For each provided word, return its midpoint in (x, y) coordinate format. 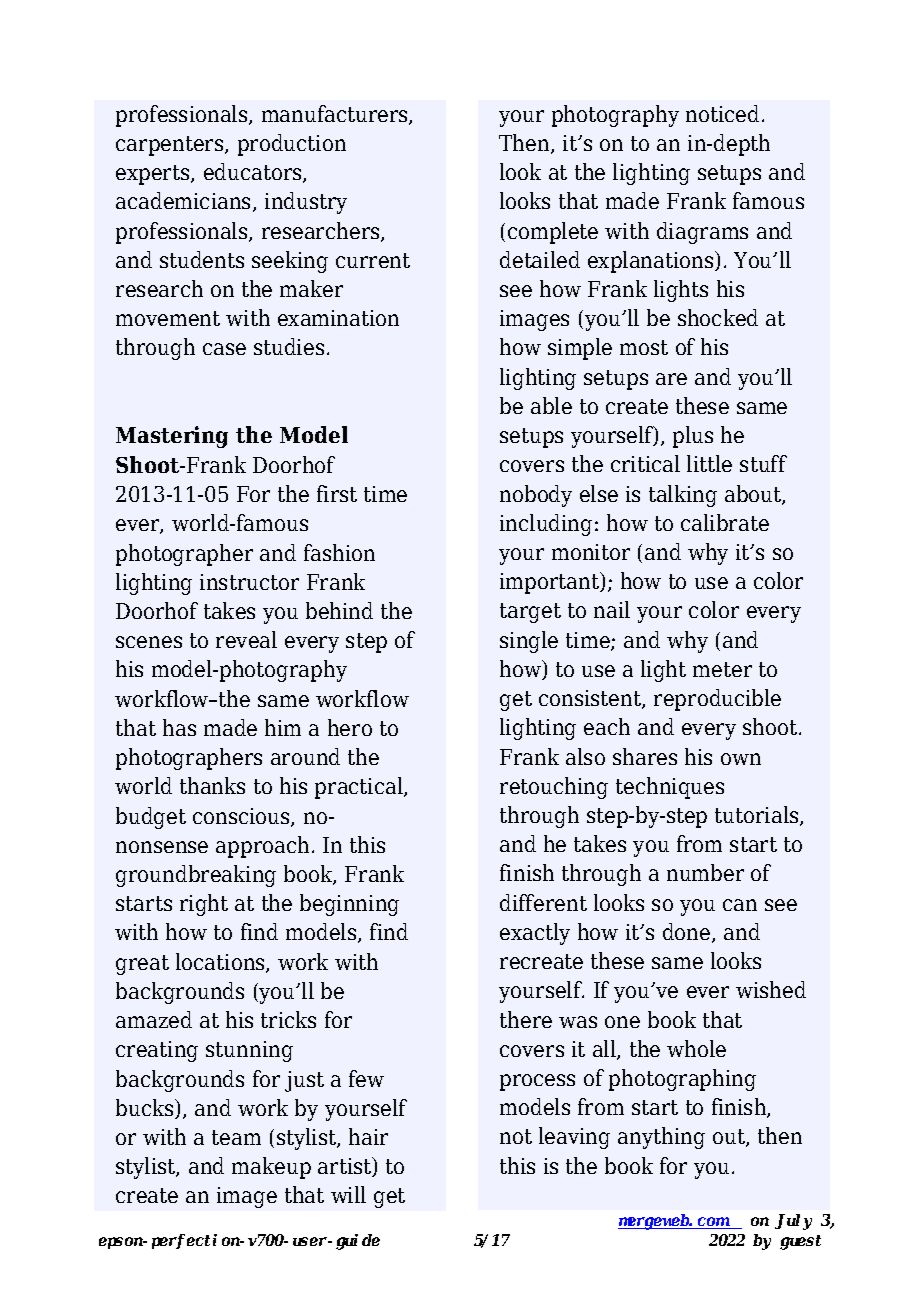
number (705, 872)
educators (254, 173)
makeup (271, 1168)
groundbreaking (196, 876)
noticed (722, 113)
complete (553, 233)
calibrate (725, 522)
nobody (536, 496)
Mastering (172, 437)
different (543, 902)
